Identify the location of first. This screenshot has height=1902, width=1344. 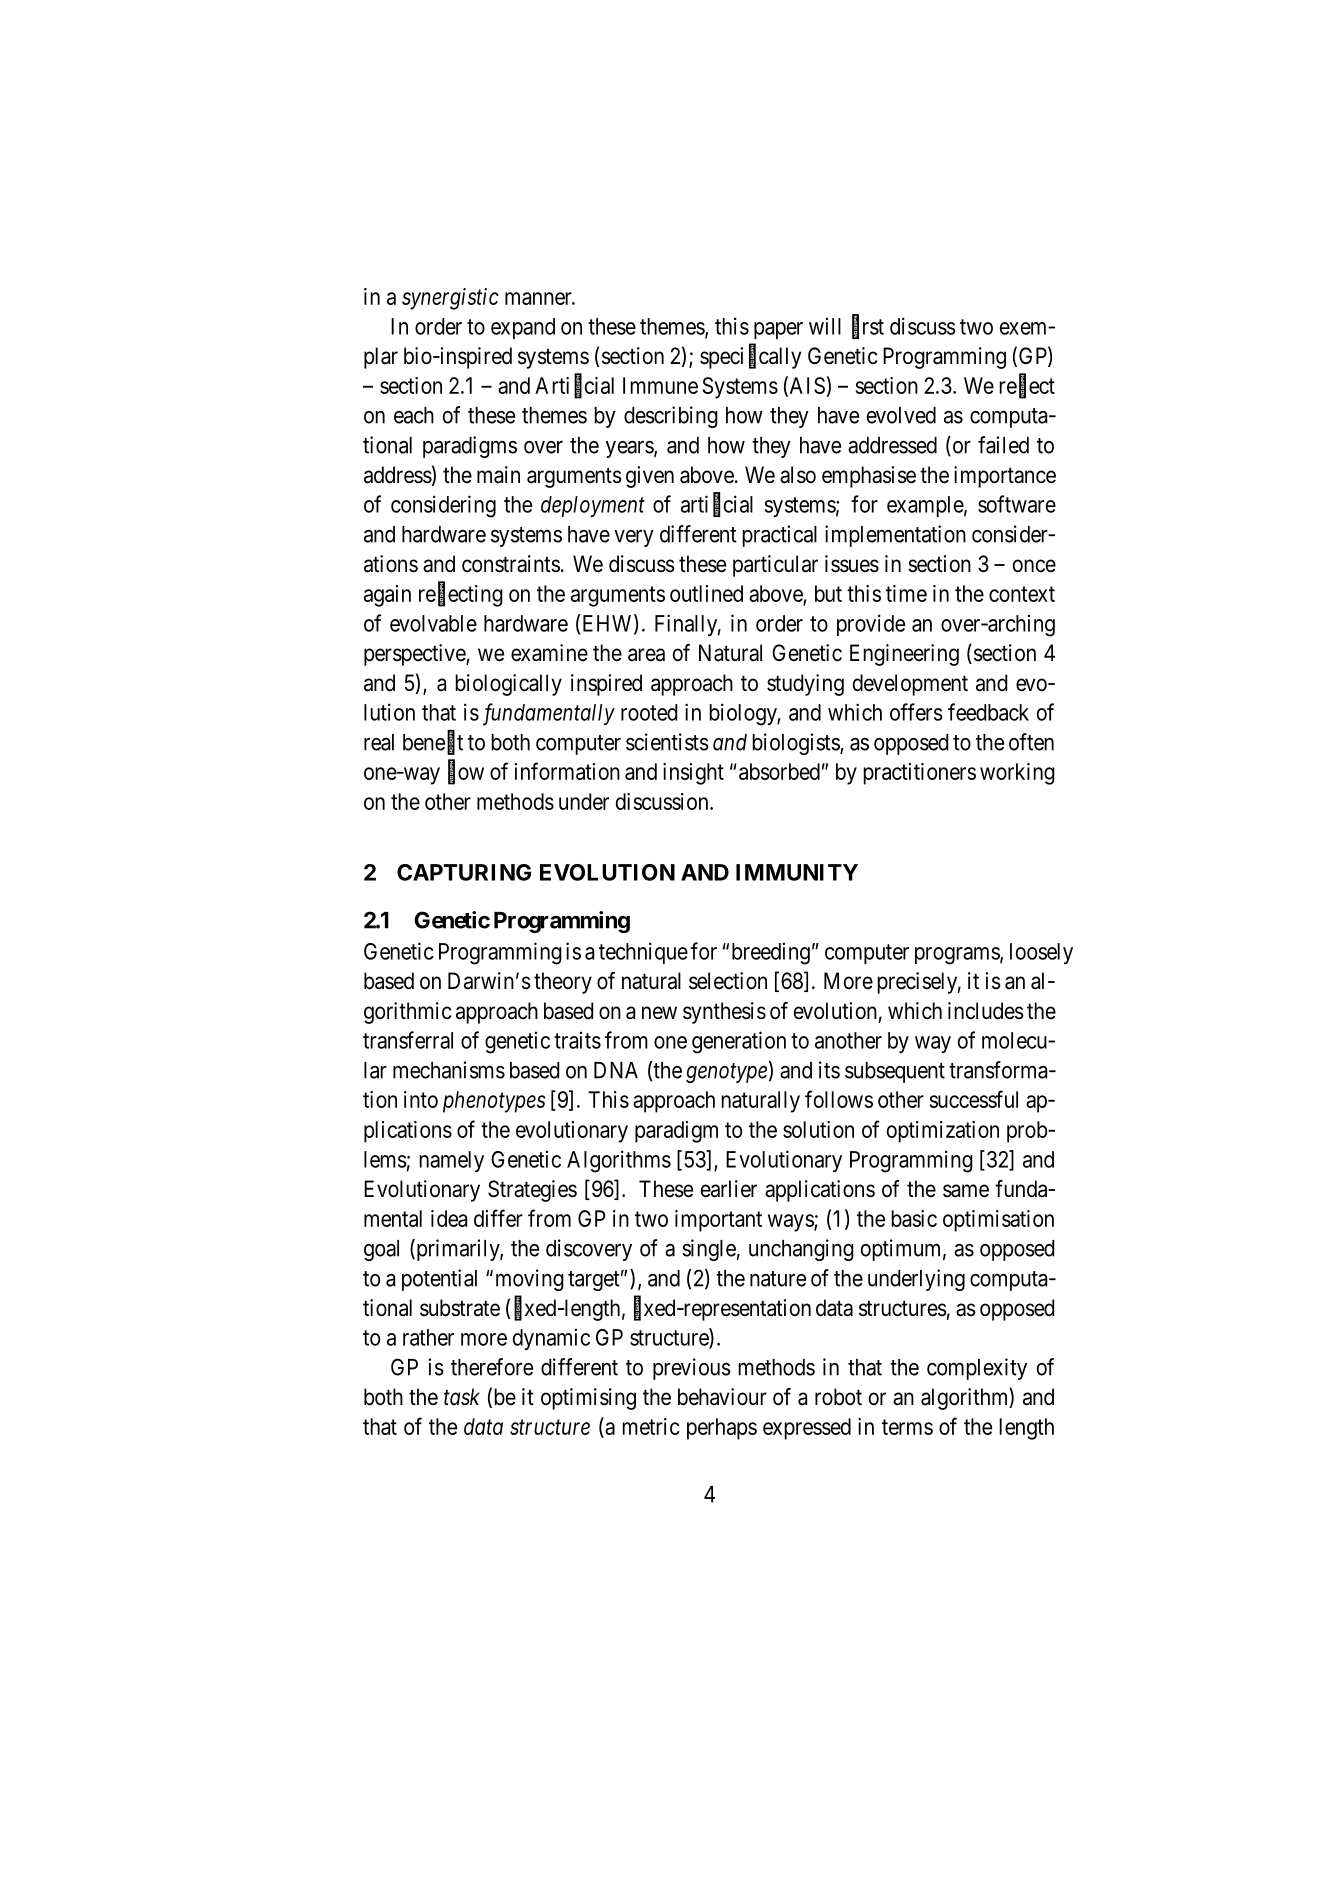
(868, 327).
